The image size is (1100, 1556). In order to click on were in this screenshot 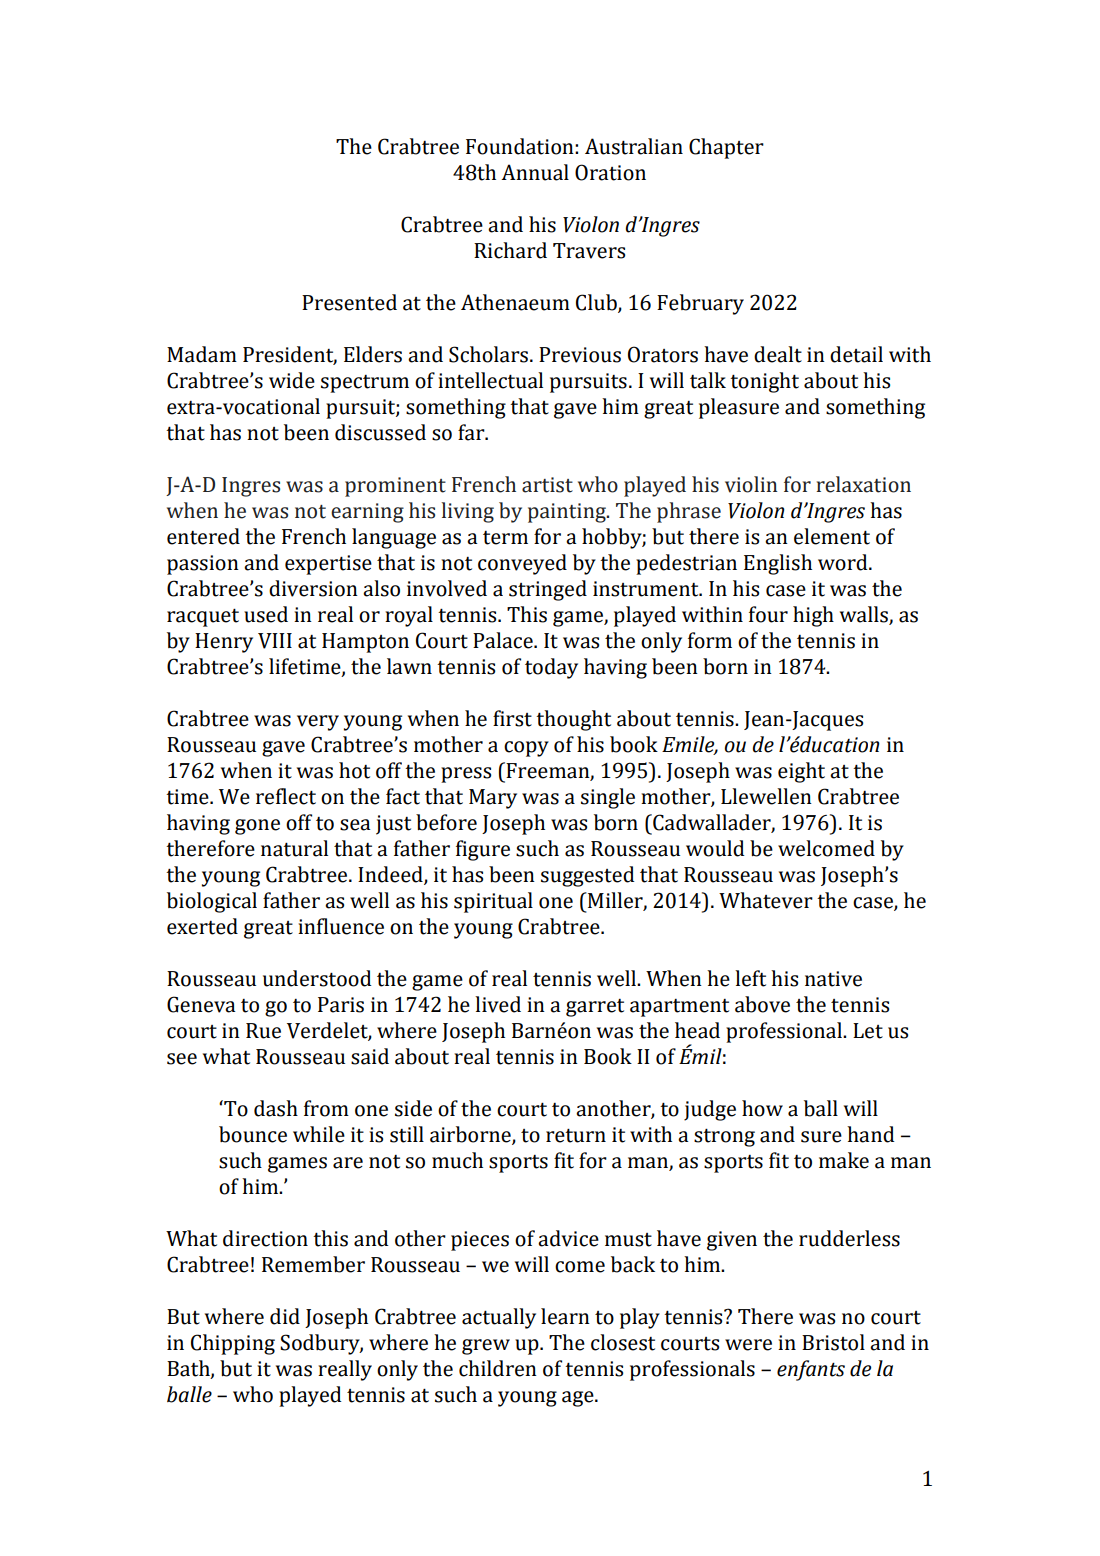, I will do `click(748, 1345)`.
